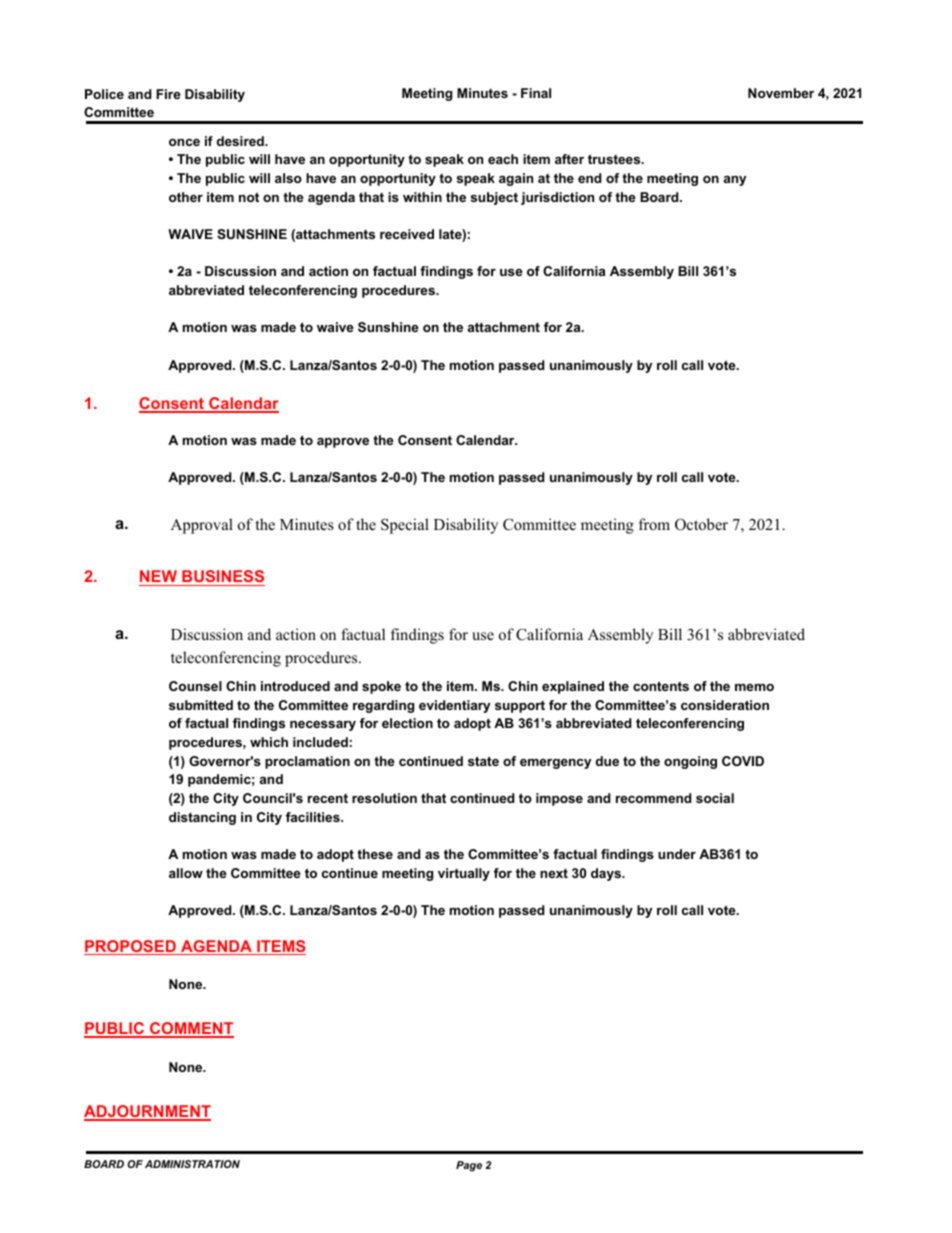 The width and height of the page is (952, 1233). Describe the element at coordinates (202, 818) in the page. I see `distancing` at that location.
